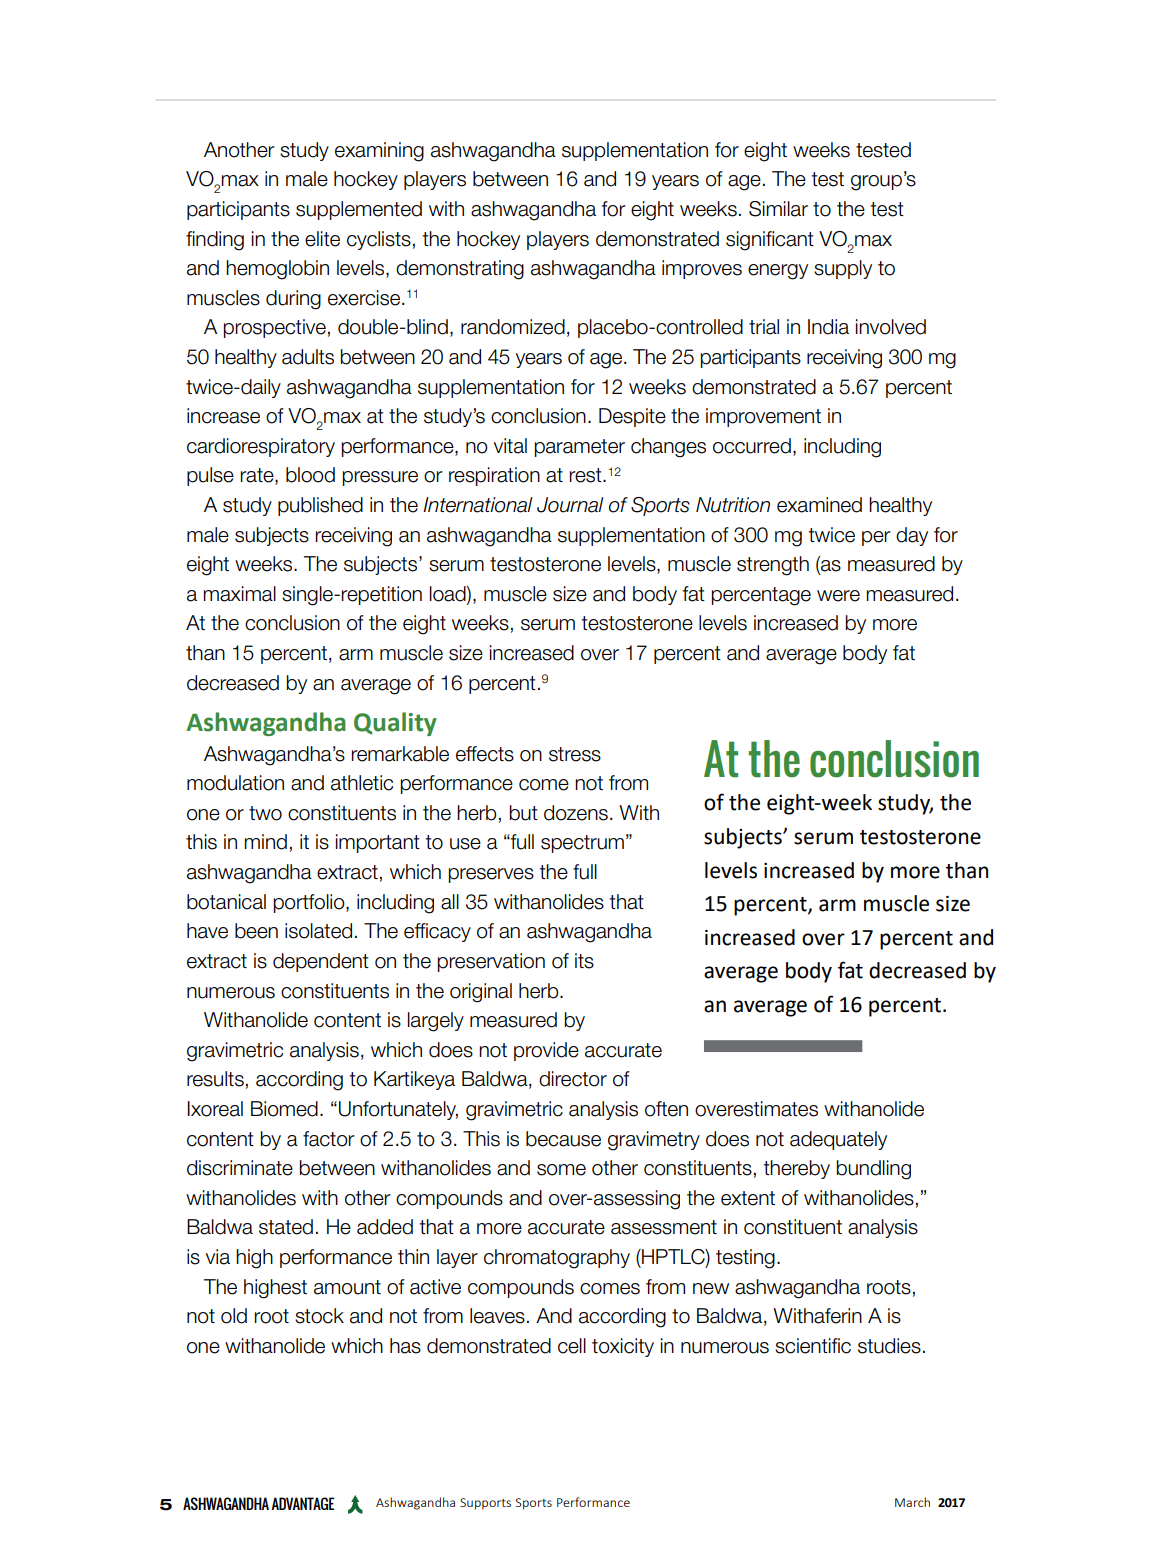 Image resolution: width=1154 pixels, height=1545 pixels. Describe the element at coordinates (322, 239) in the page. I see `elite` at that location.
